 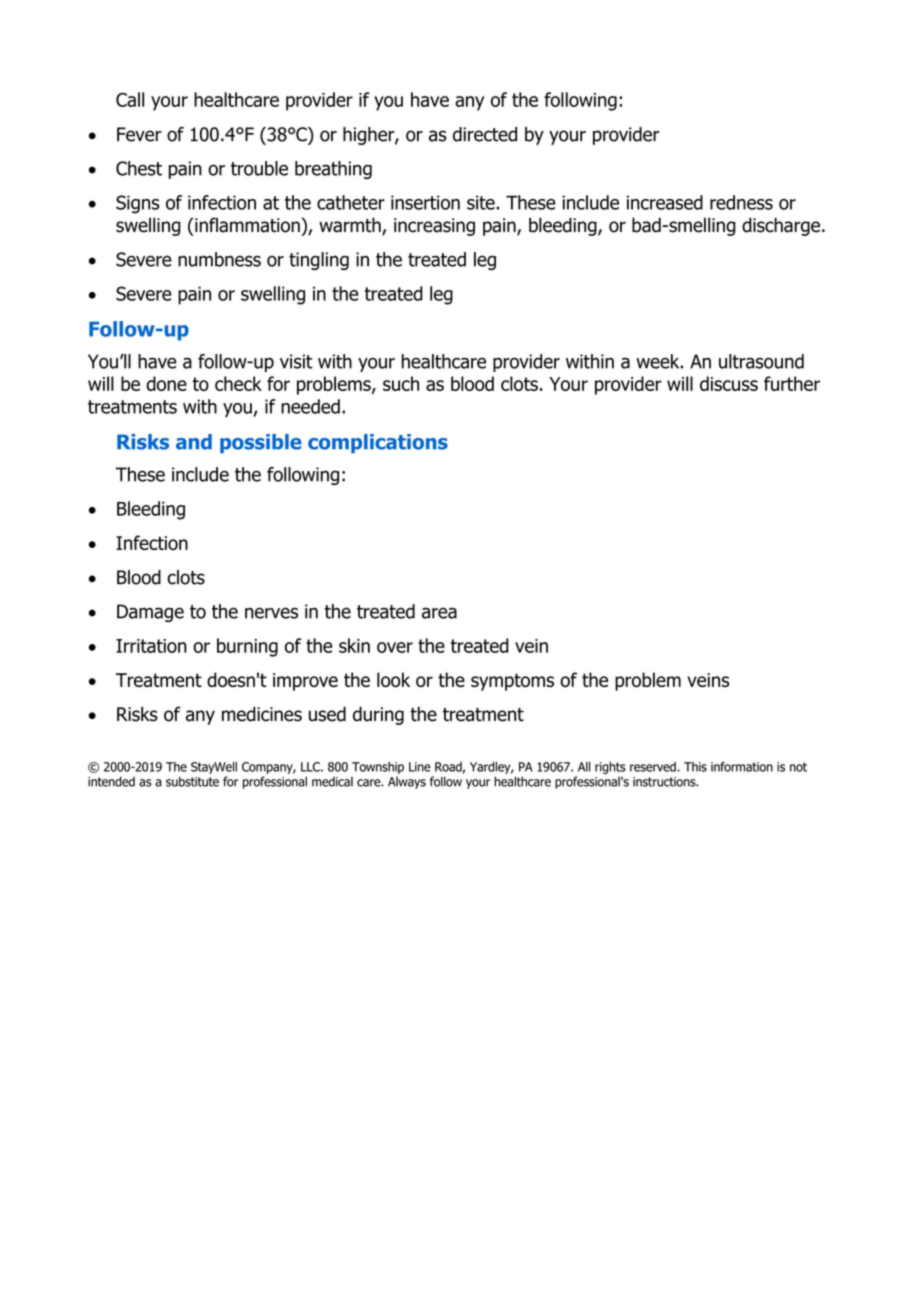 What do you see at coordinates (401, 383) in the screenshot?
I see `such` at bounding box center [401, 383].
